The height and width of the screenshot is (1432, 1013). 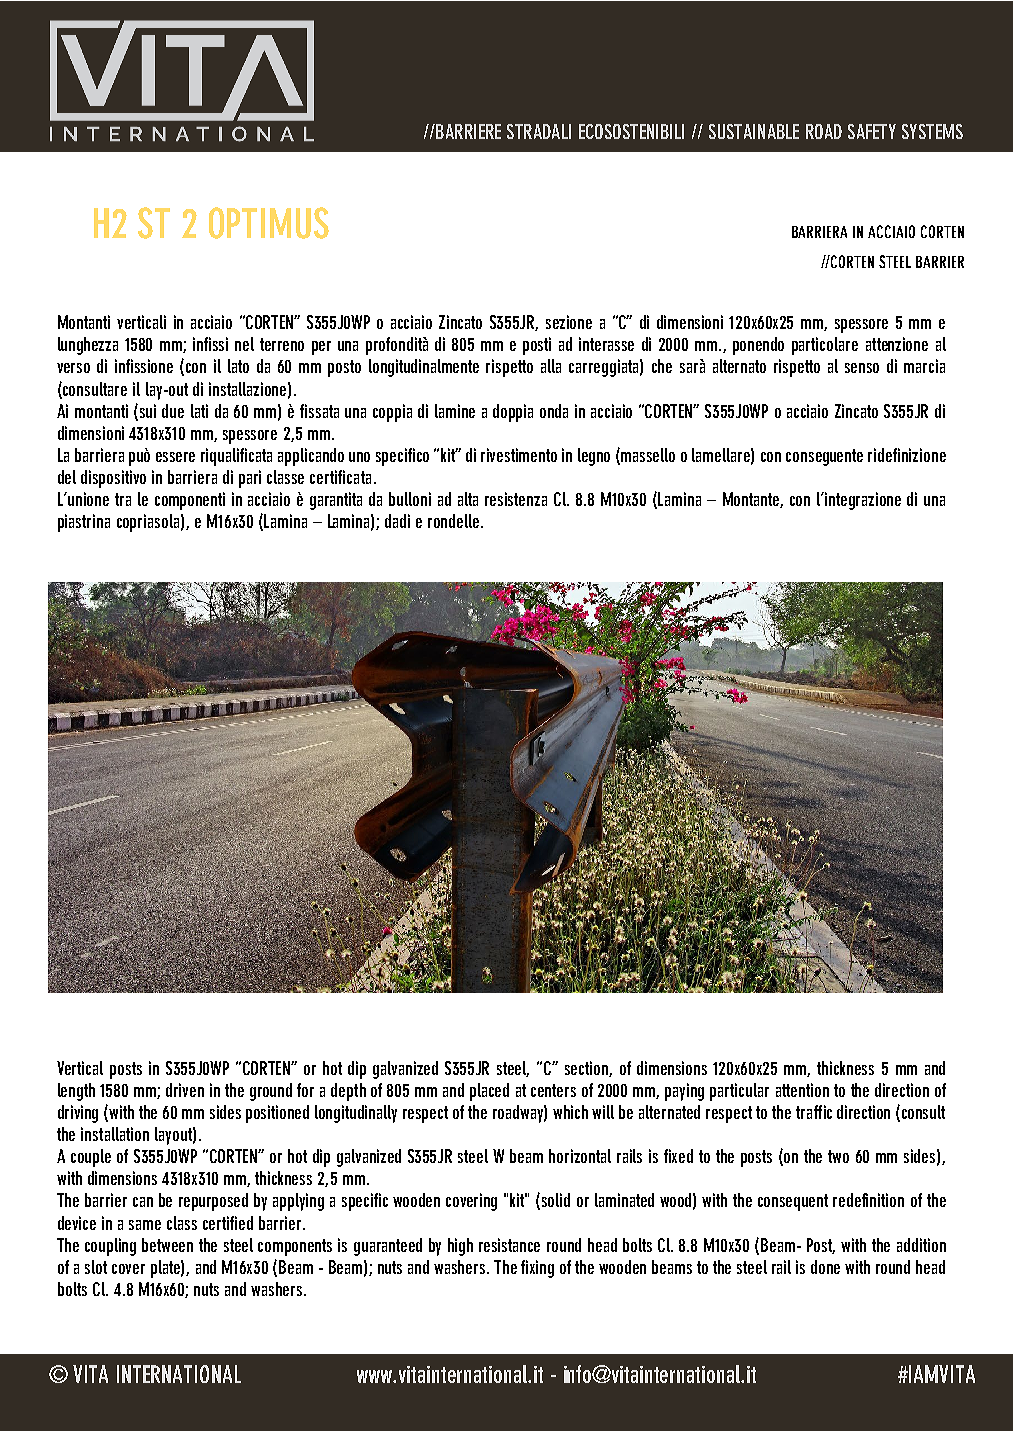 I want to click on traffic, so click(x=814, y=1112).
